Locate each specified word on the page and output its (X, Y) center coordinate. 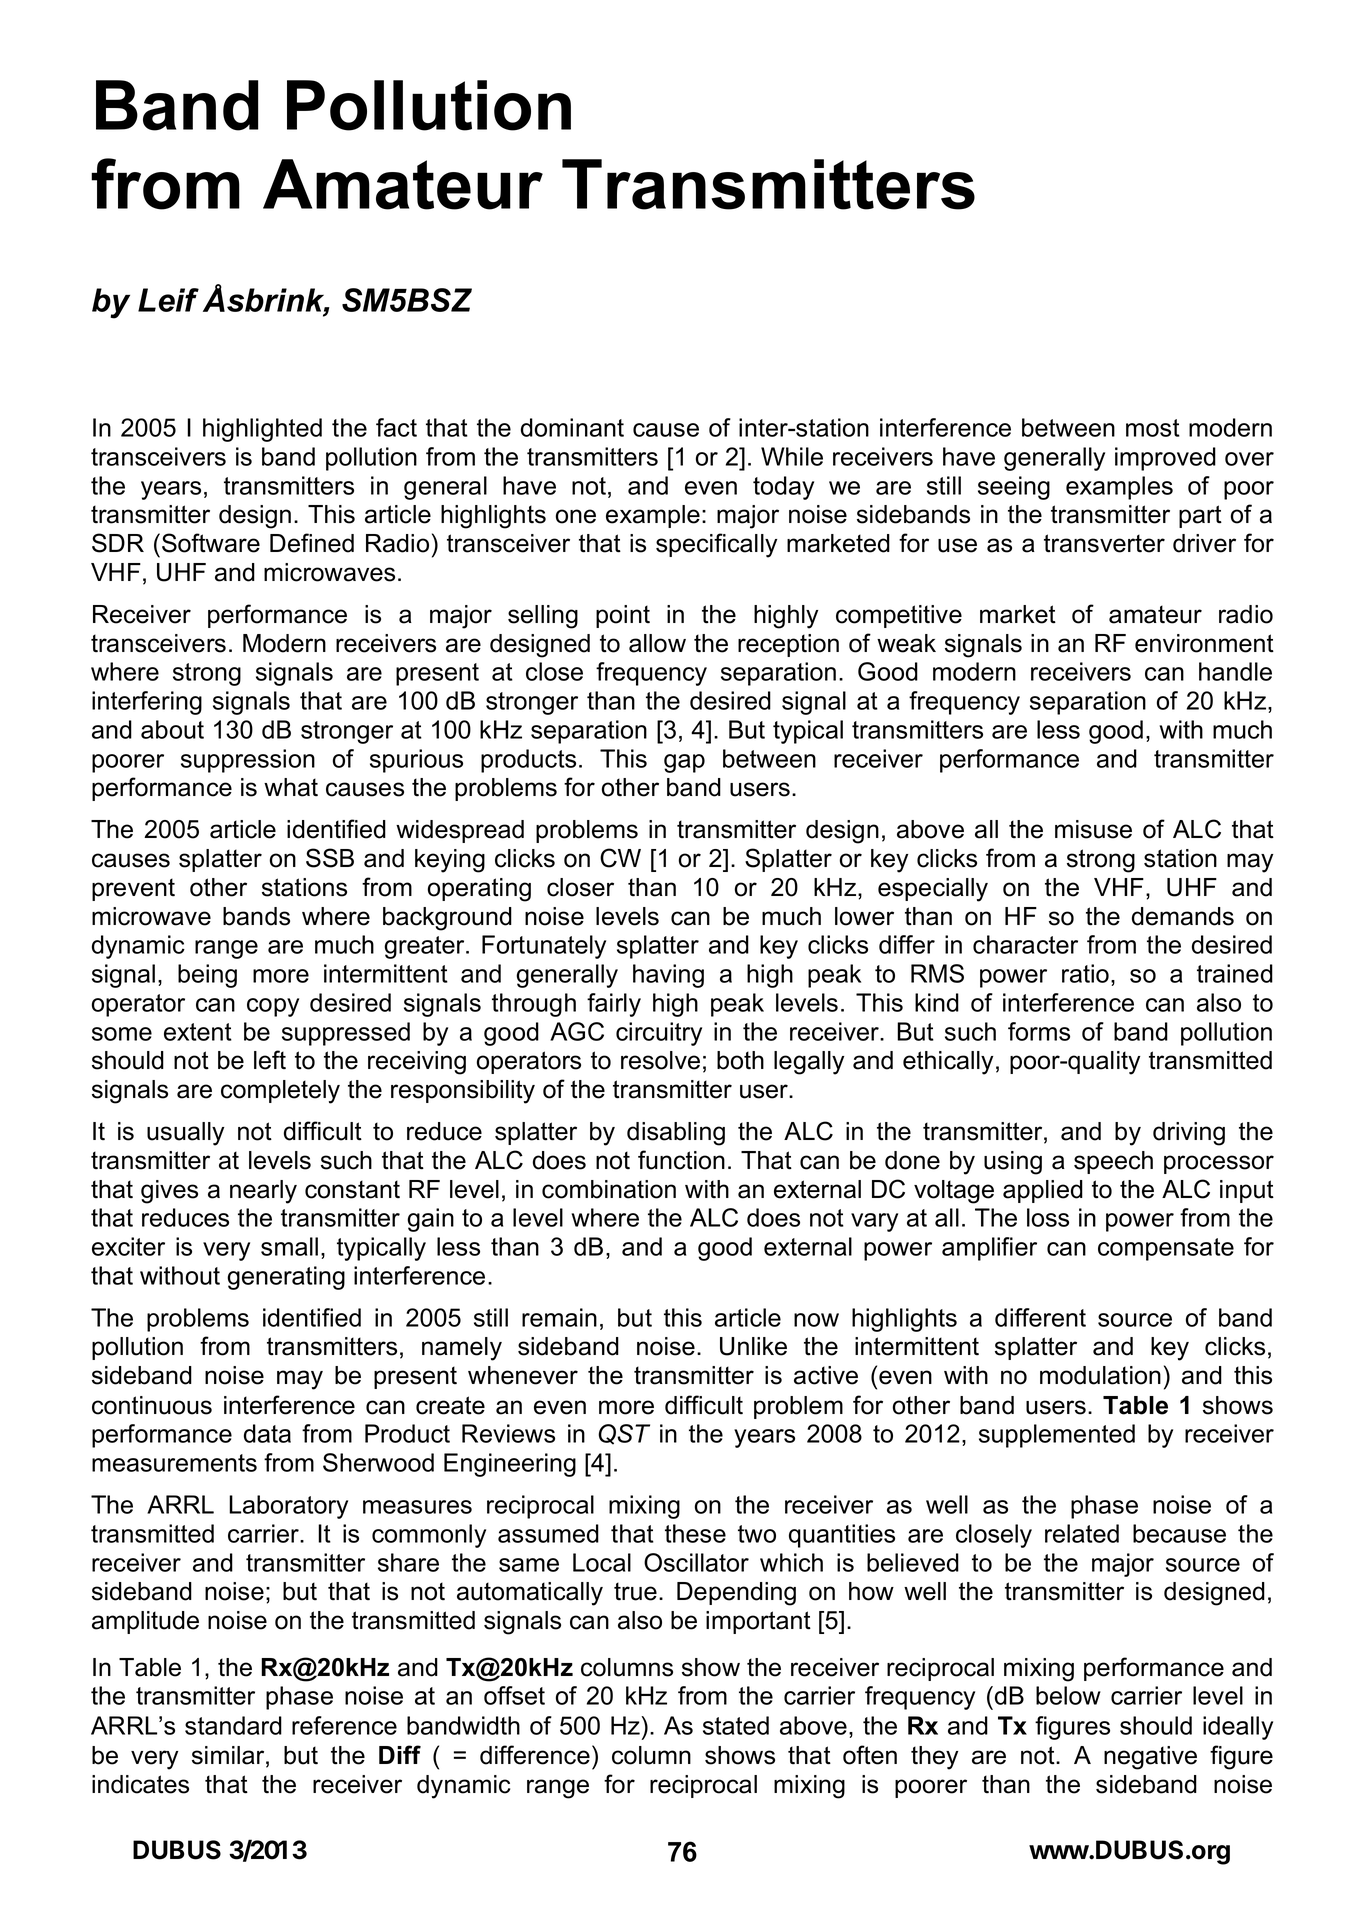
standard (233, 1725)
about (172, 729)
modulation (1100, 1375)
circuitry (659, 1034)
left (270, 1060)
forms (1039, 1031)
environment (1204, 643)
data (267, 1433)
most (1153, 428)
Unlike (753, 1346)
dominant (572, 427)
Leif (168, 300)
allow (657, 643)
